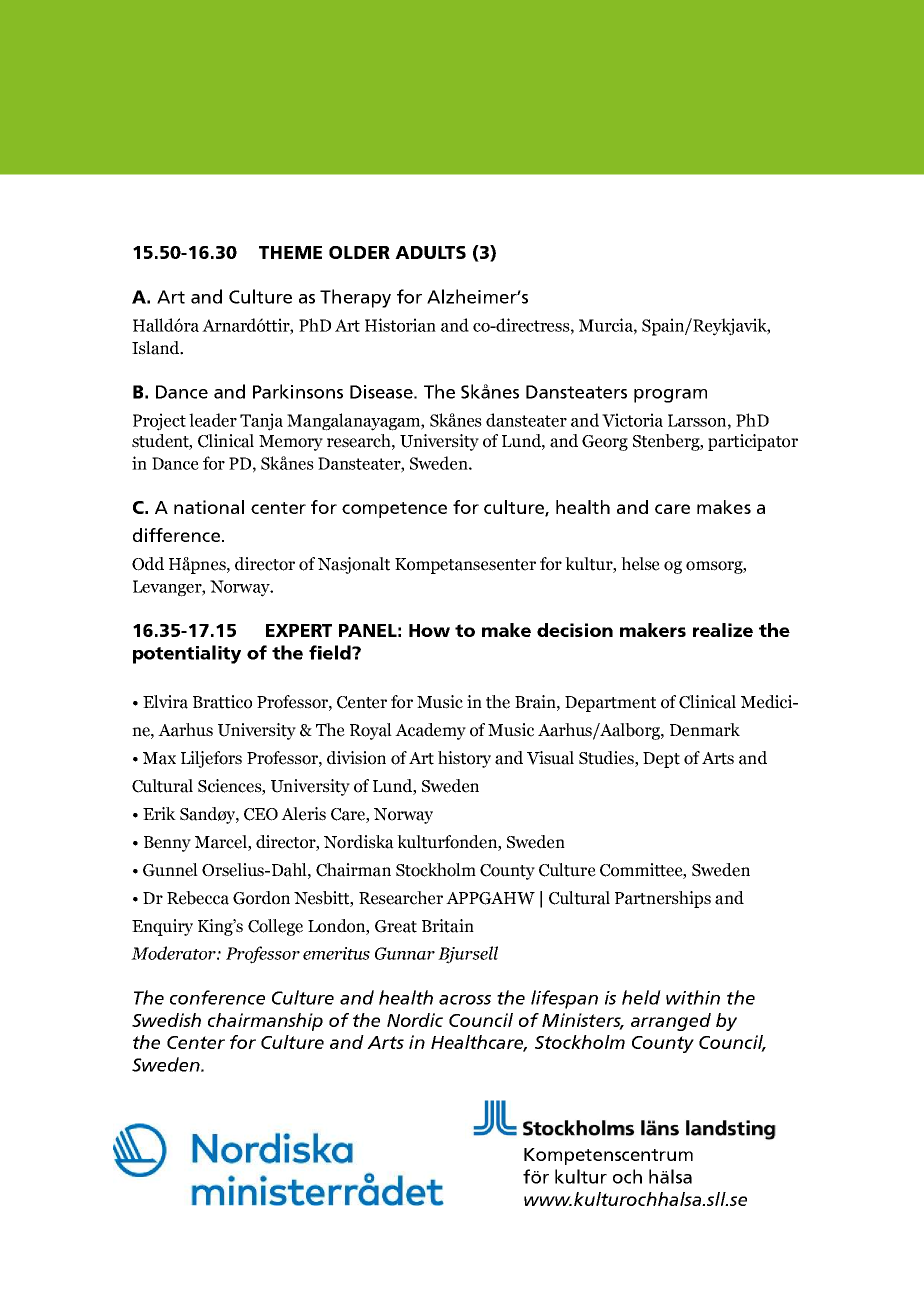 This page has height=1308, width=924. Describe the element at coordinates (290, 252) in the page. I see `THEME` at that location.
